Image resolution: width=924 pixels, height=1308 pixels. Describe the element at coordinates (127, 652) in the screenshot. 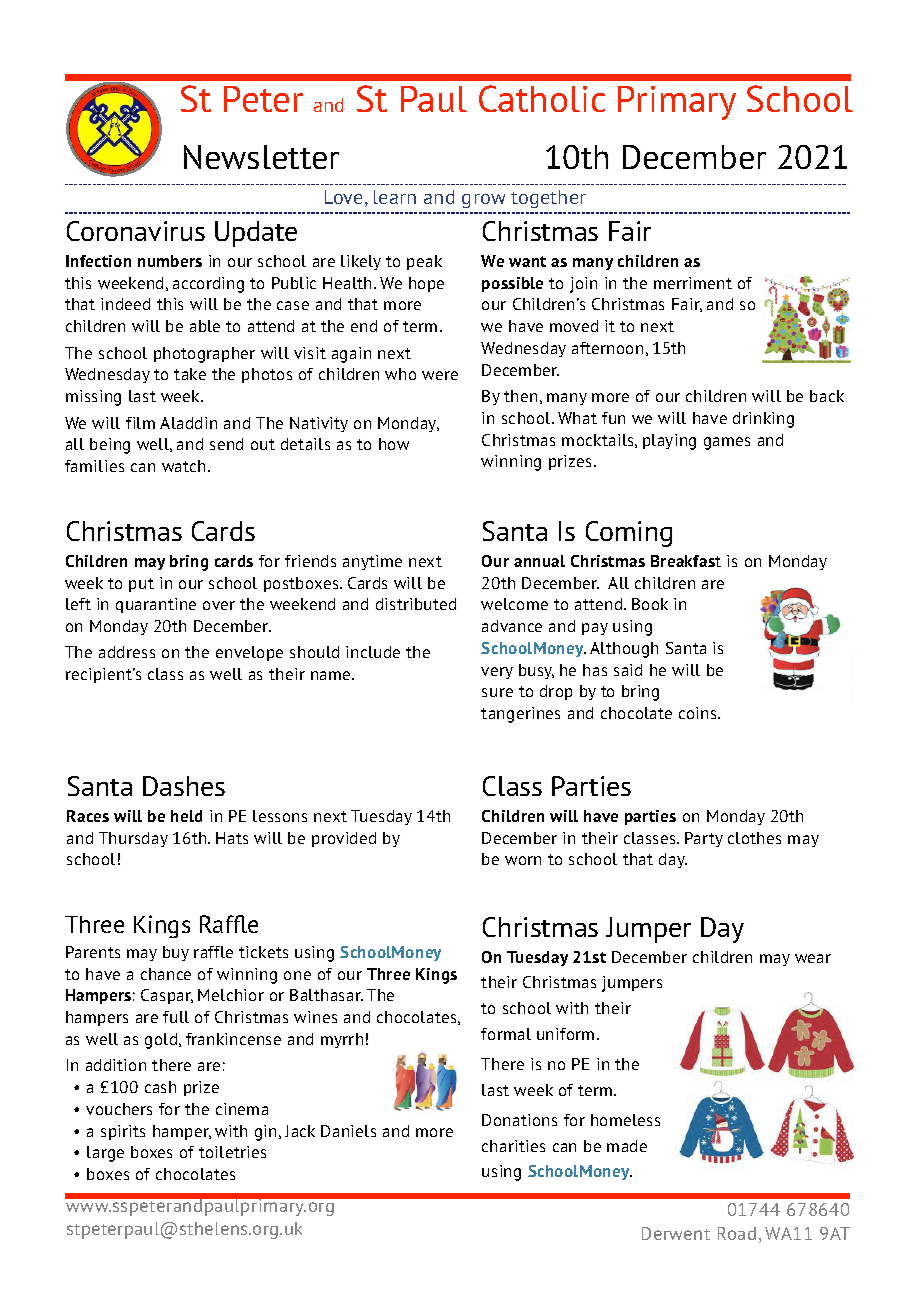

I see `address` at that location.
